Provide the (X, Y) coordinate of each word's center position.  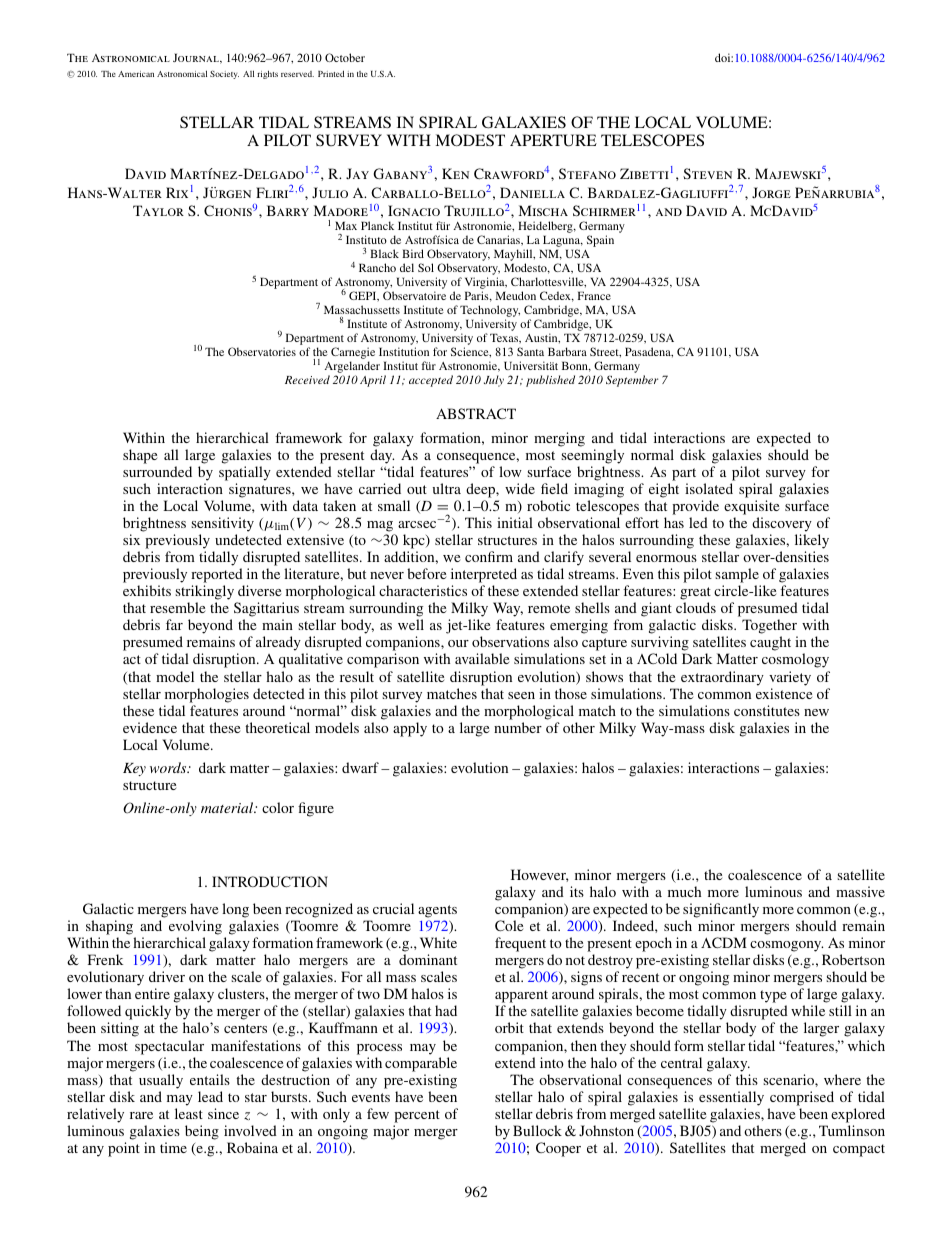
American (136, 74)
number (518, 727)
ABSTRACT (476, 413)
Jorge (771, 192)
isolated (709, 488)
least (189, 1113)
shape (140, 456)
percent (417, 1116)
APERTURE (553, 140)
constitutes (767, 710)
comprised (802, 1098)
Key (134, 769)
